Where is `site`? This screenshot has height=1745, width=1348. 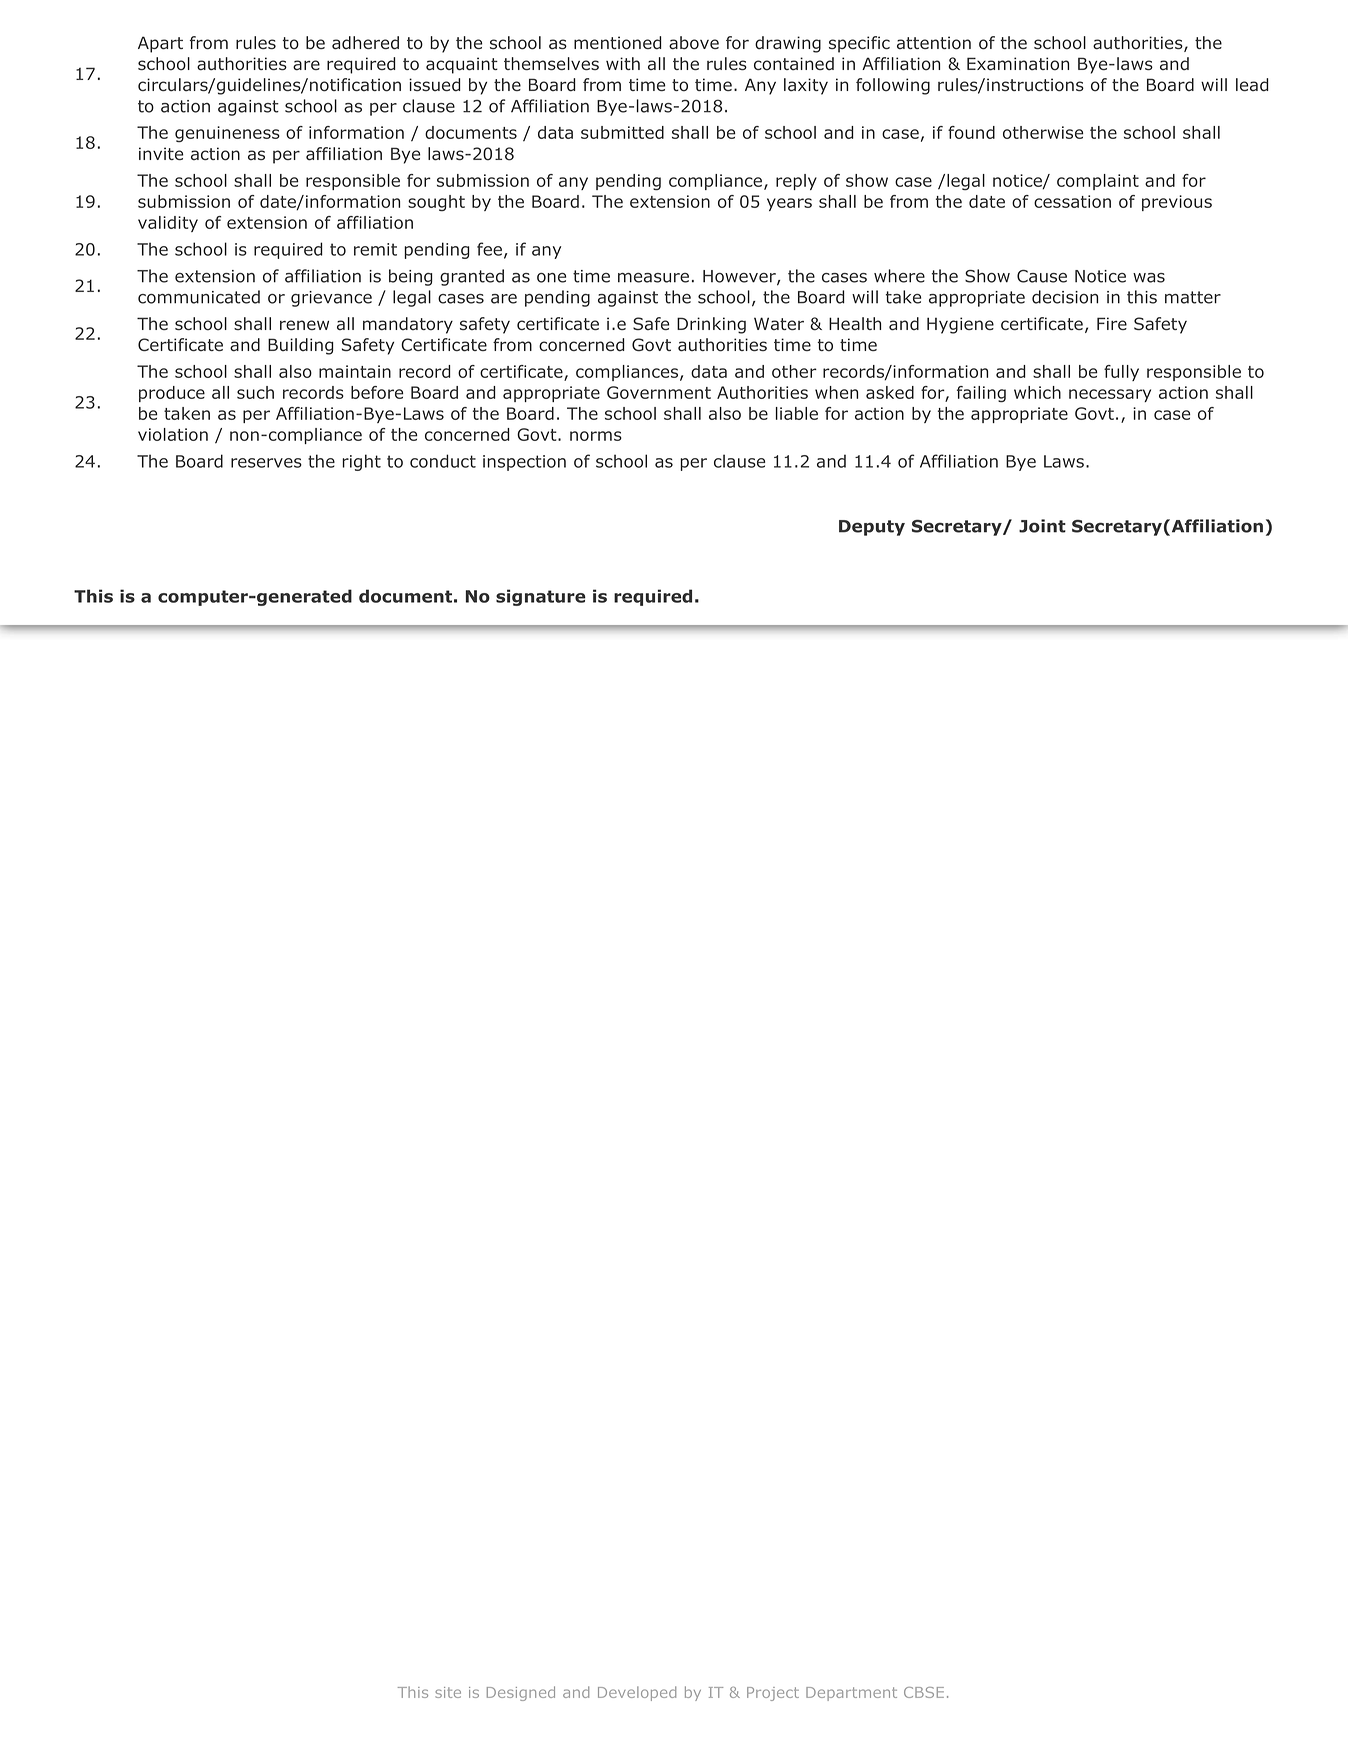 site is located at coordinates (448, 1692).
